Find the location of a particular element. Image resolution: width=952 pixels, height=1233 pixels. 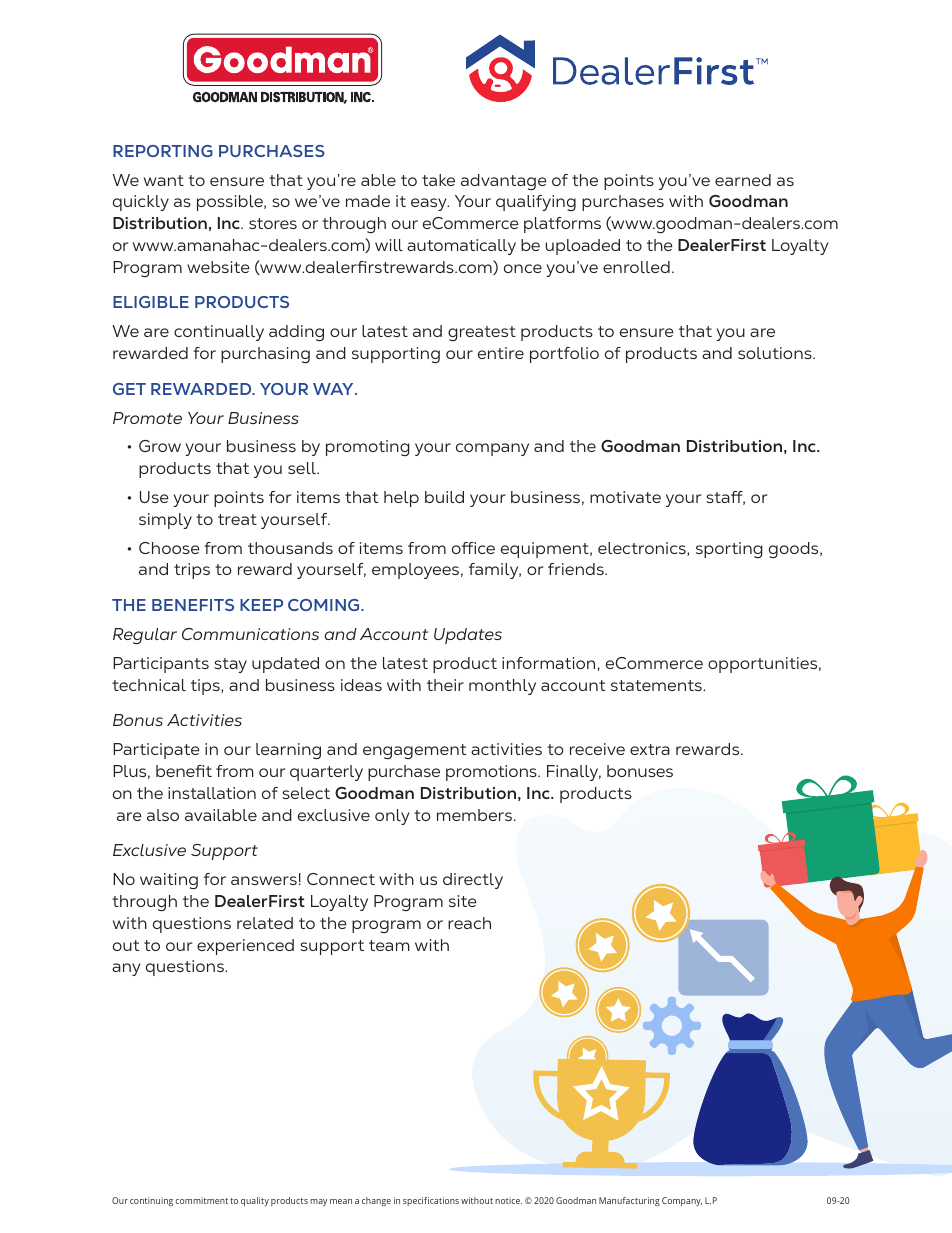

Manufacturing is located at coordinates (629, 1201).
